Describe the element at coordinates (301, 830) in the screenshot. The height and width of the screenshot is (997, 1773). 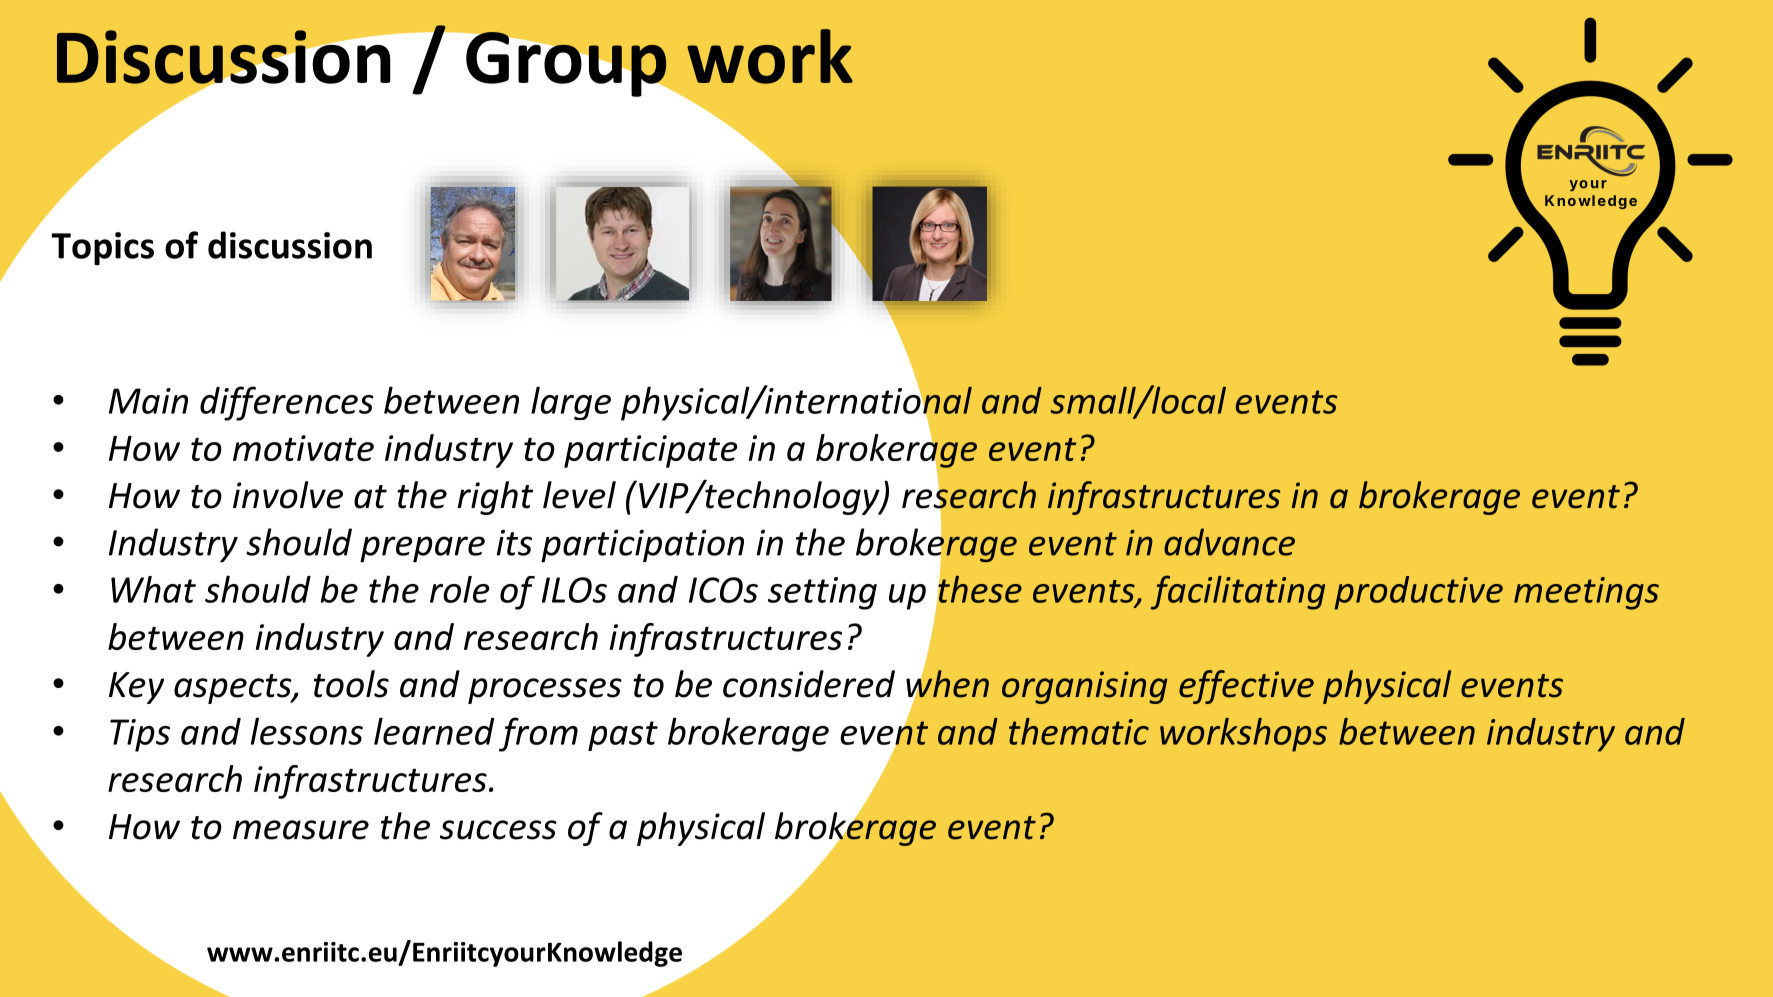
I see `measure` at that location.
